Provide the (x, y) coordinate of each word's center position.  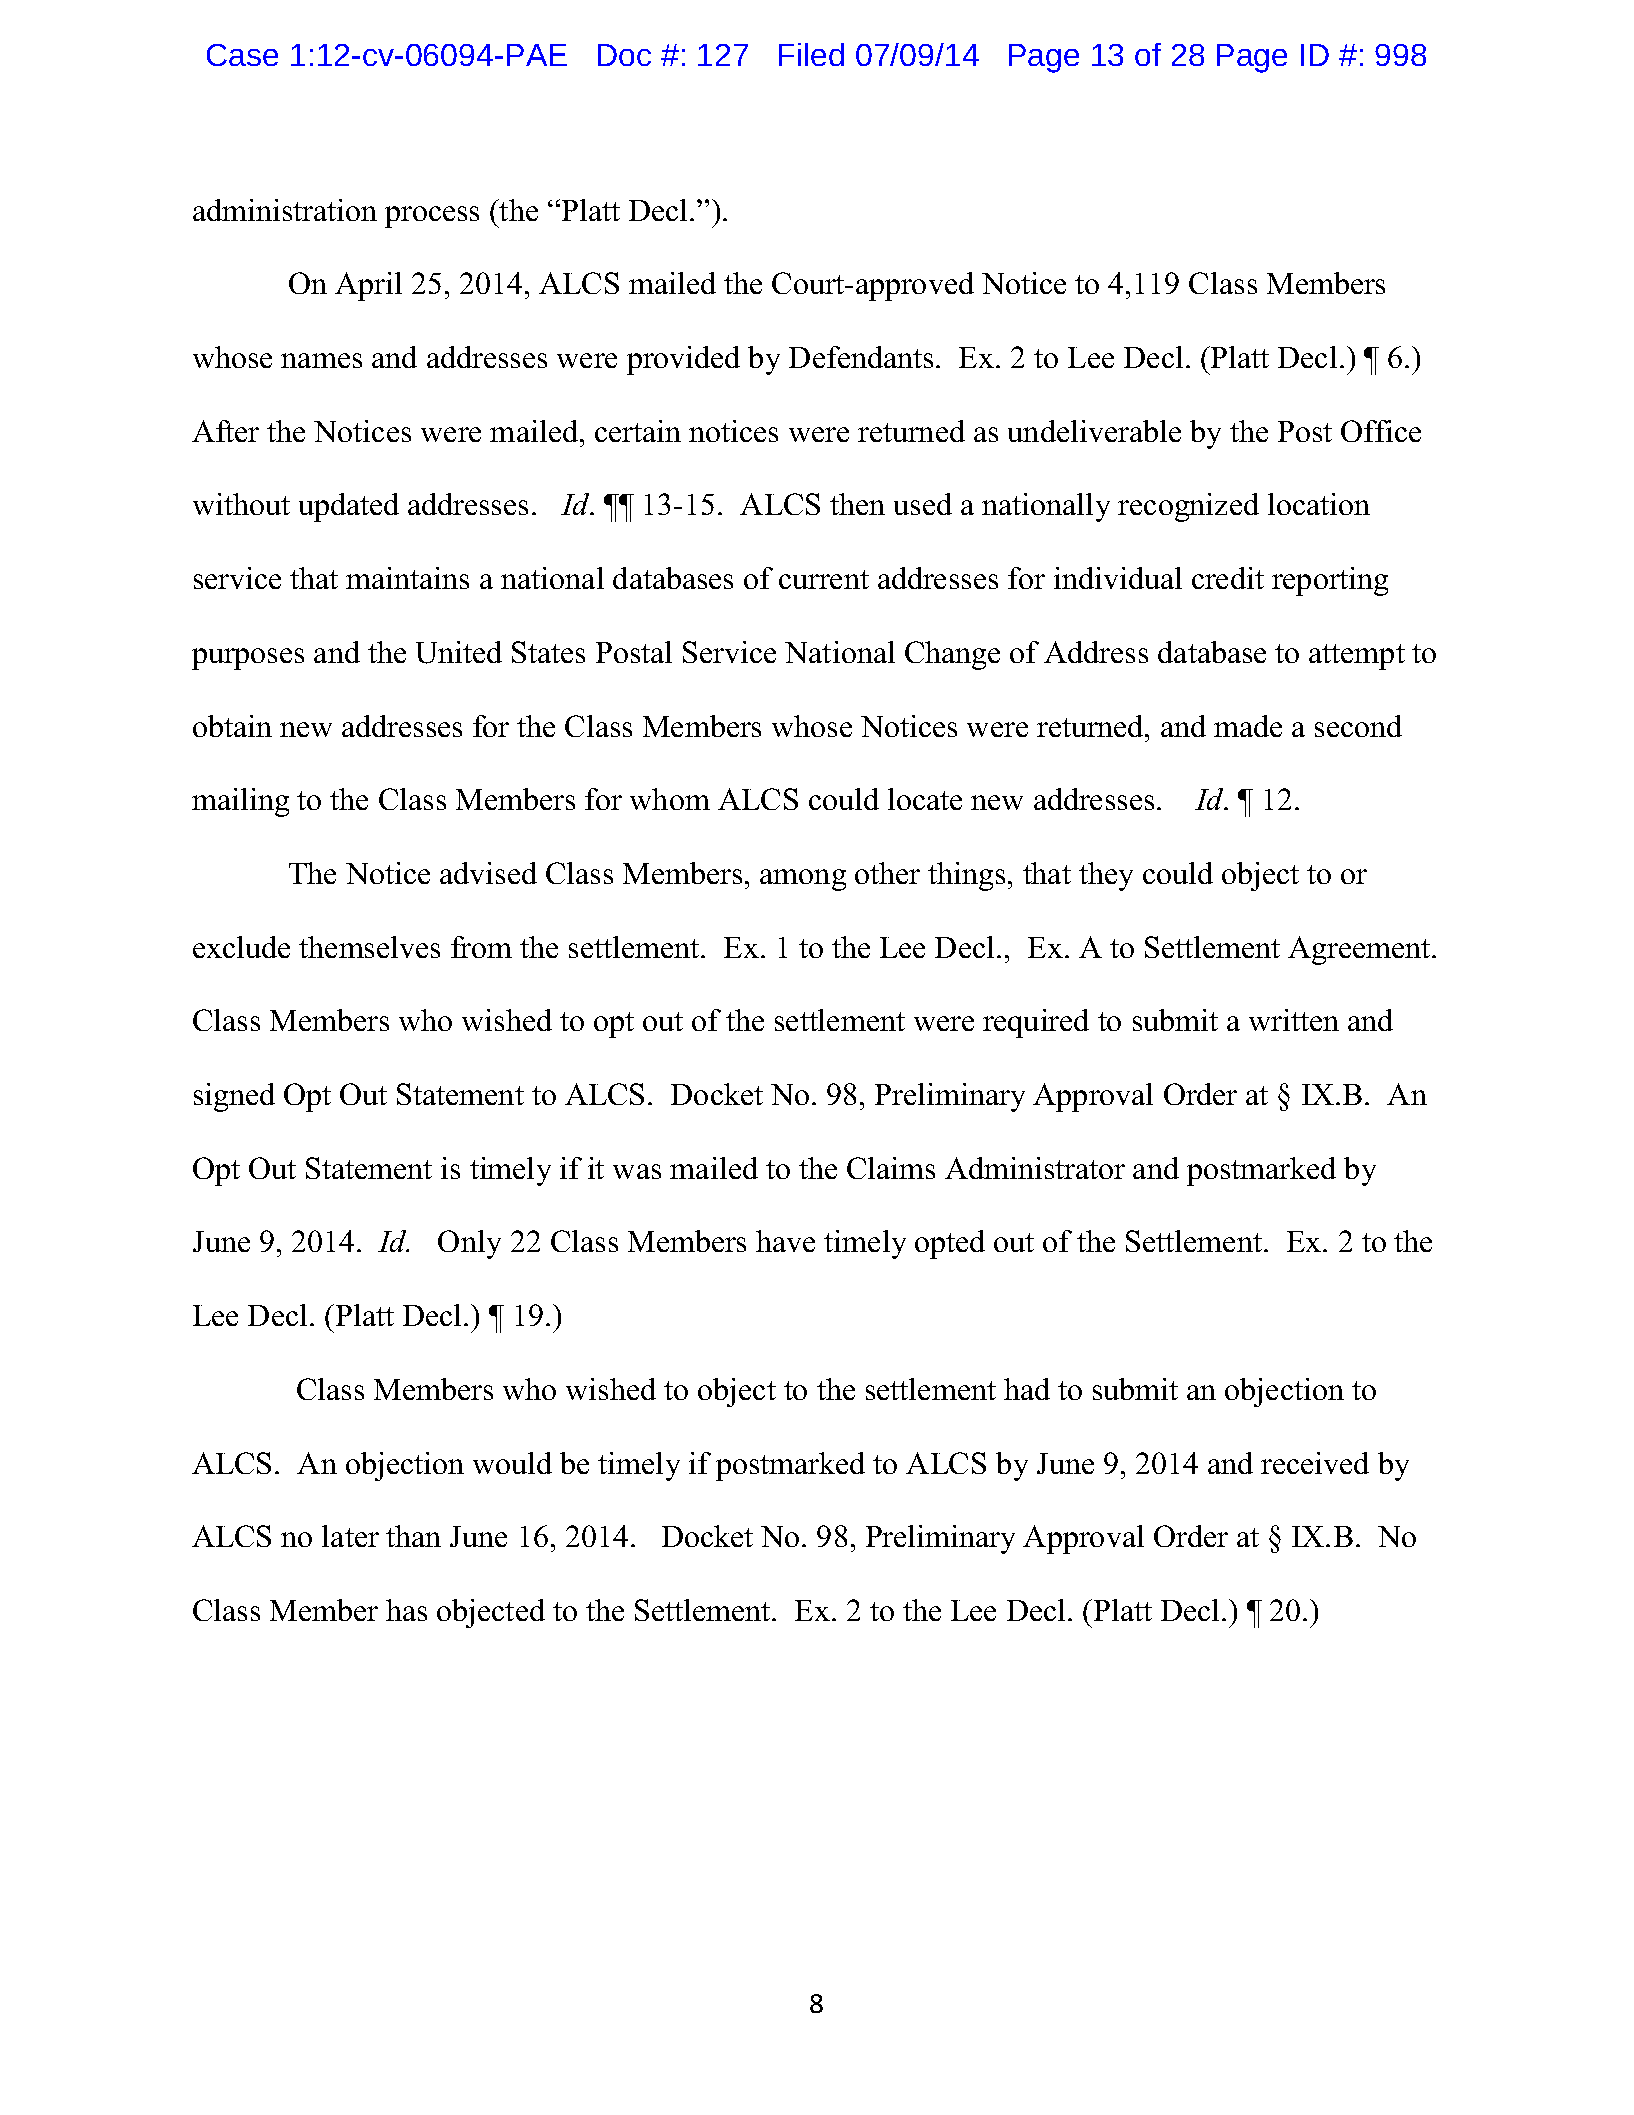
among (803, 880)
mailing (240, 802)
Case (242, 55)
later (350, 1536)
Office (1381, 431)
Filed (811, 54)
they (1106, 876)
